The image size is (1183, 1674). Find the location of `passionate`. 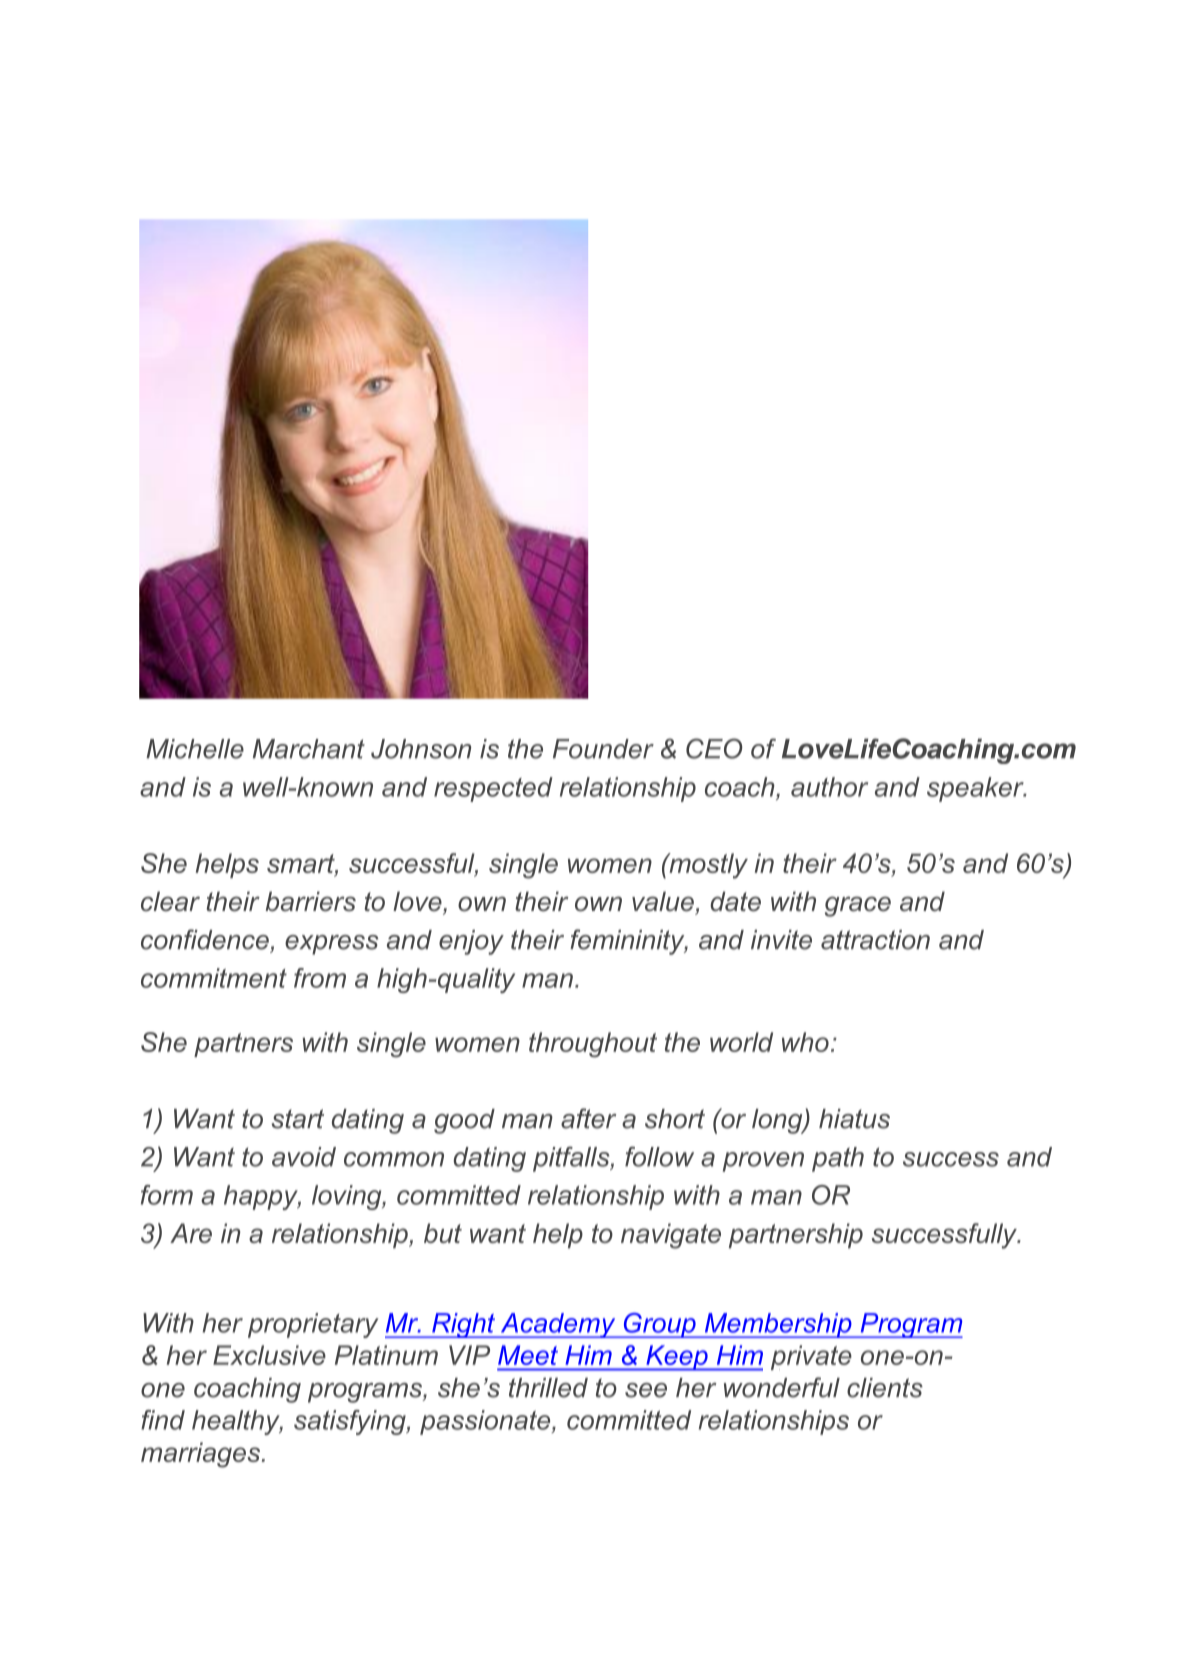

passionate is located at coordinates (486, 1422).
